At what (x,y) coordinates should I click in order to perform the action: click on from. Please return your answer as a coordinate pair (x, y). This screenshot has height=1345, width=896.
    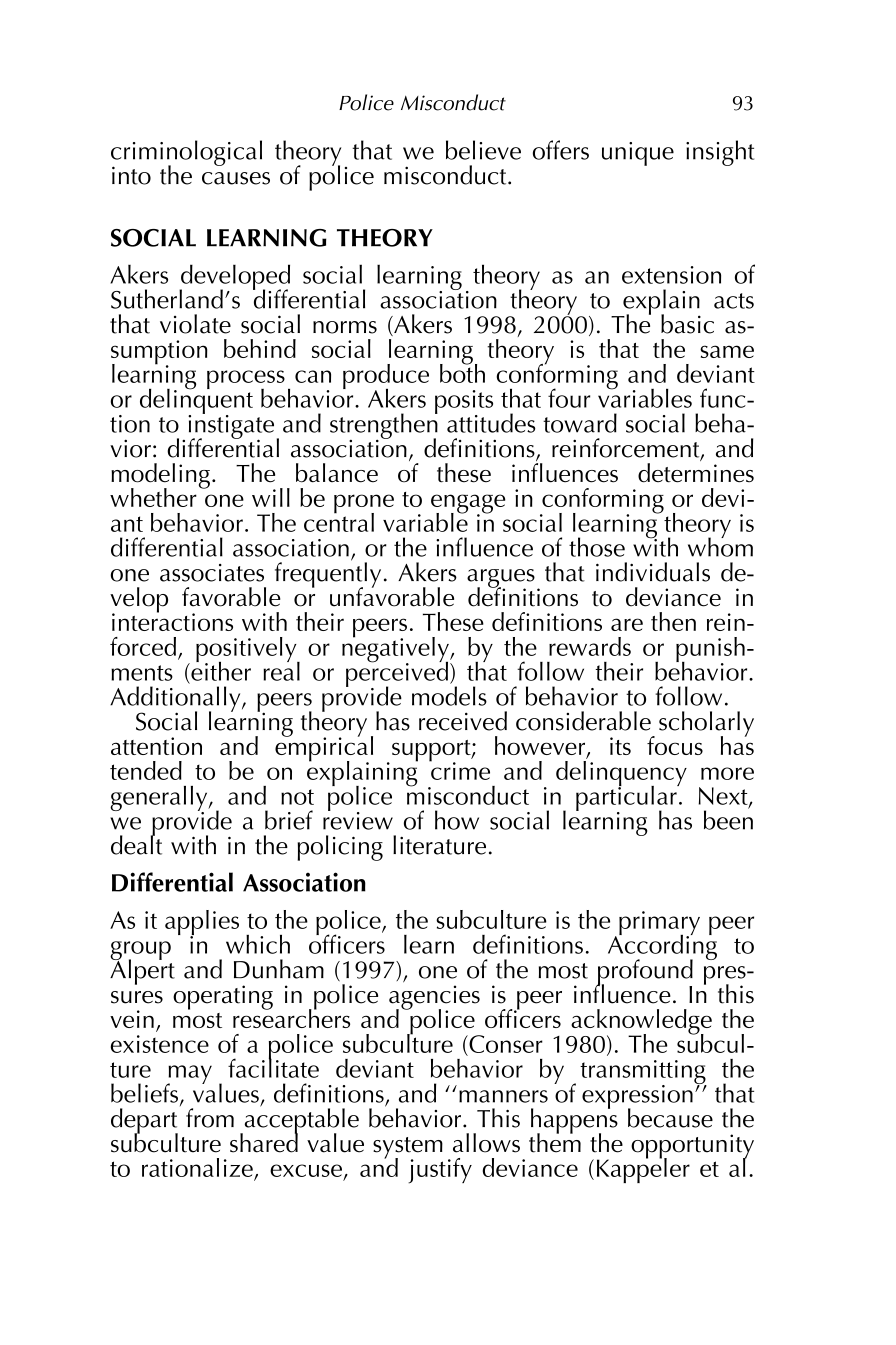
    Looking at the image, I should click on (210, 1118).
